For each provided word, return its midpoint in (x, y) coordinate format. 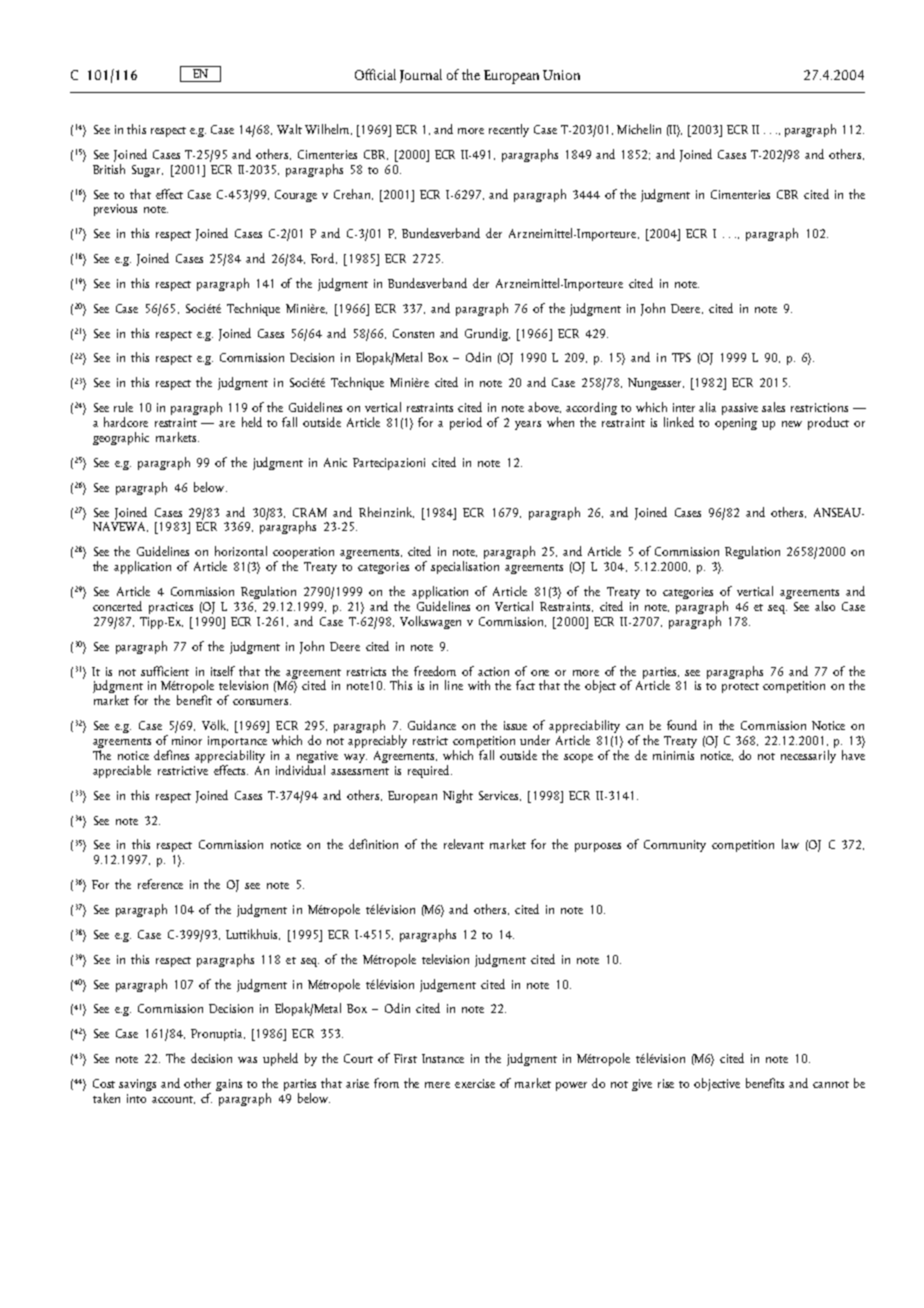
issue (515, 725)
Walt (289, 129)
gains (229, 1085)
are (227, 424)
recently (509, 130)
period (466, 423)
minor (187, 740)
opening (736, 424)
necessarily (808, 756)
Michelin (639, 129)
